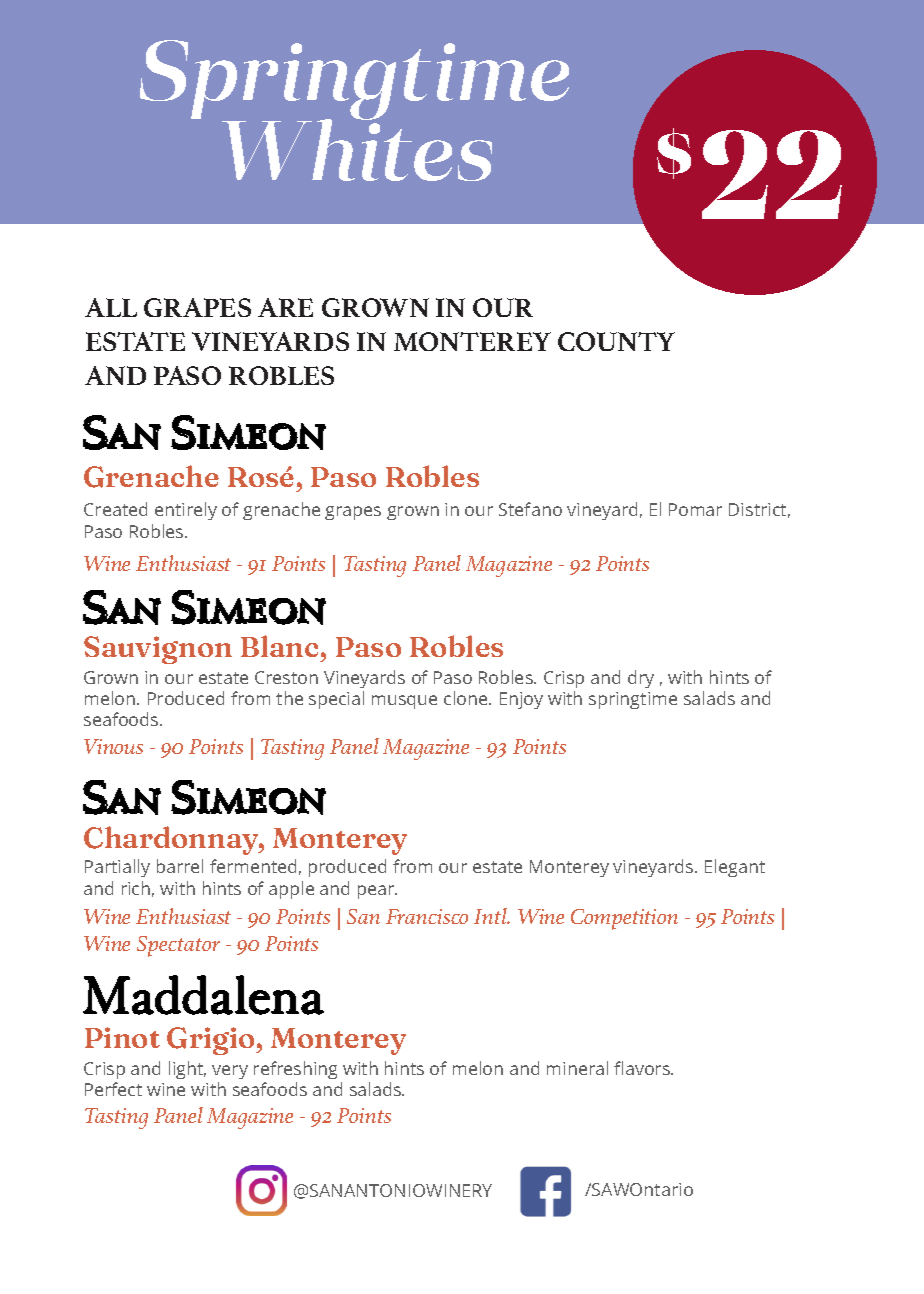 Image resolution: width=924 pixels, height=1294 pixels. Describe the element at coordinates (530, 509) in the page. I see `Stefano` at that location.
